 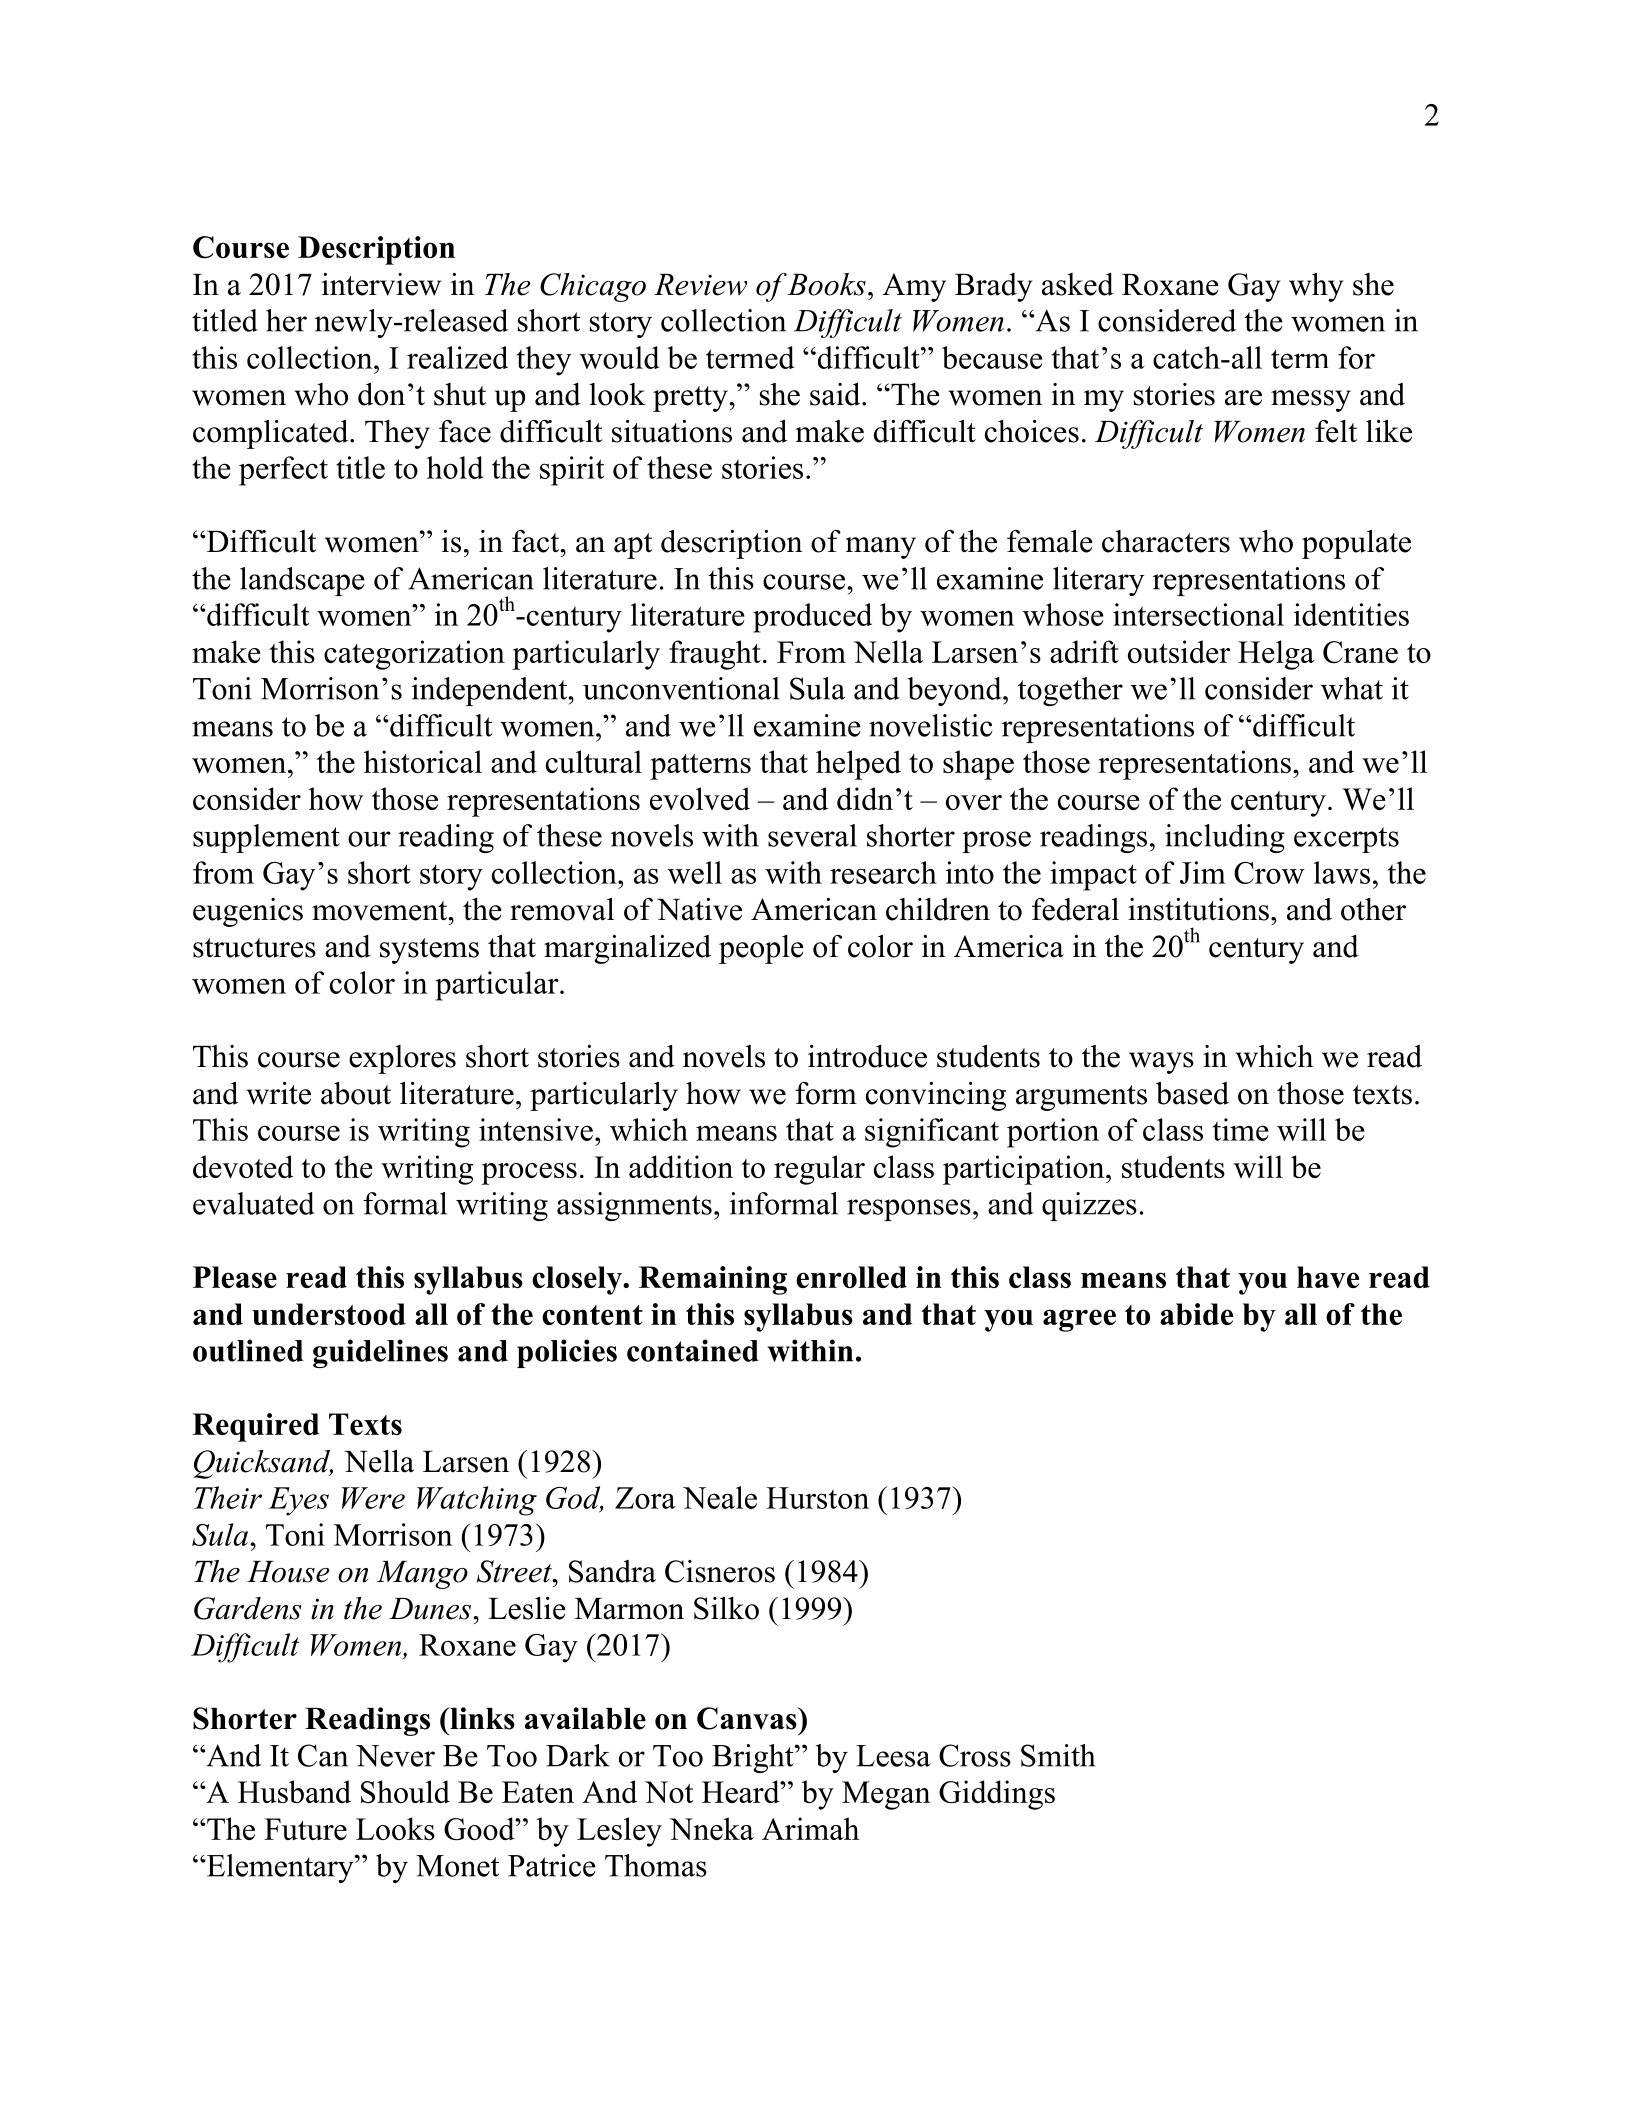 I want to click on introduce, so click(x=867, y=1056).
